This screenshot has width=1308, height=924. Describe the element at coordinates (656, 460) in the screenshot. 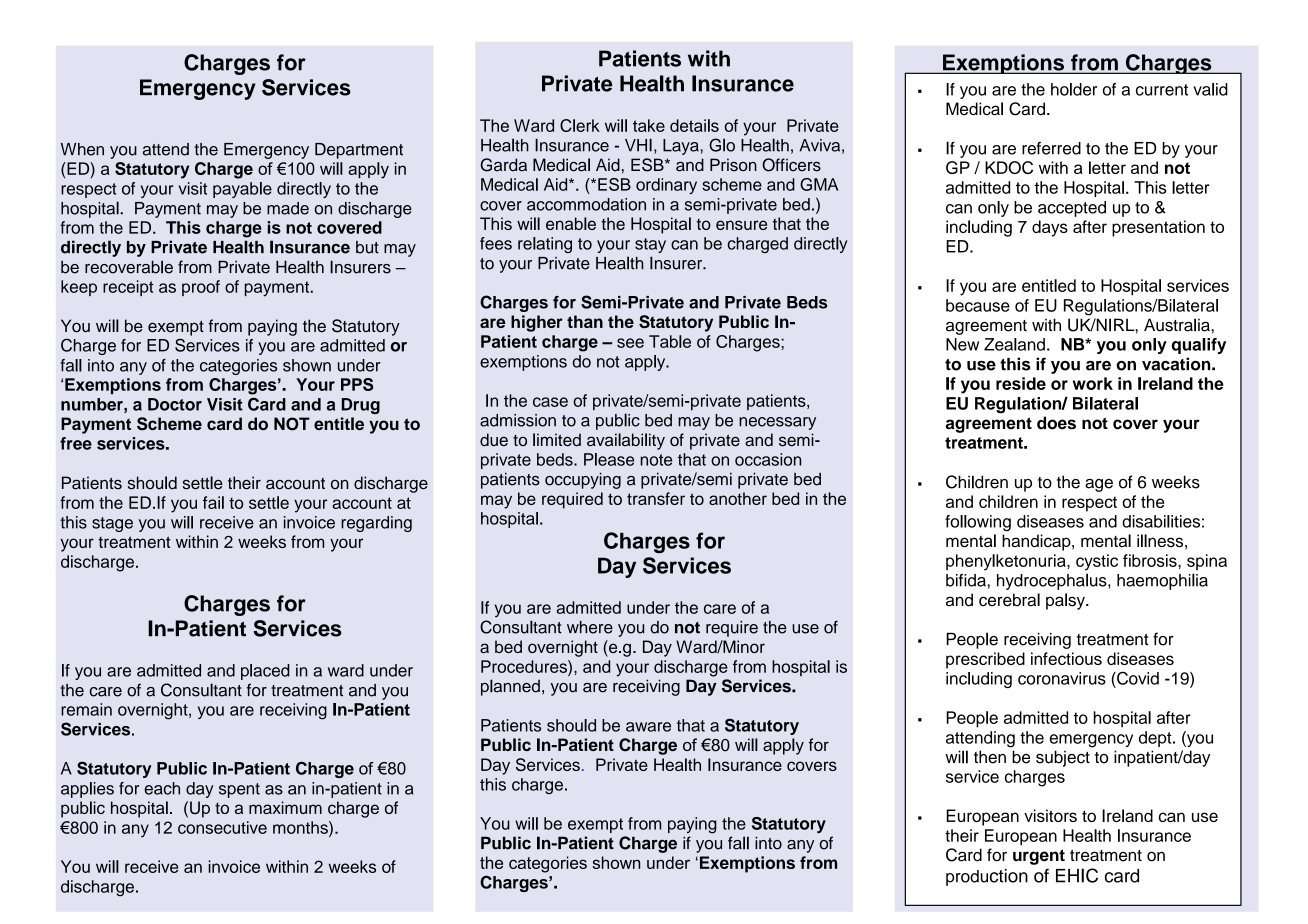

I see `note` at that location.
